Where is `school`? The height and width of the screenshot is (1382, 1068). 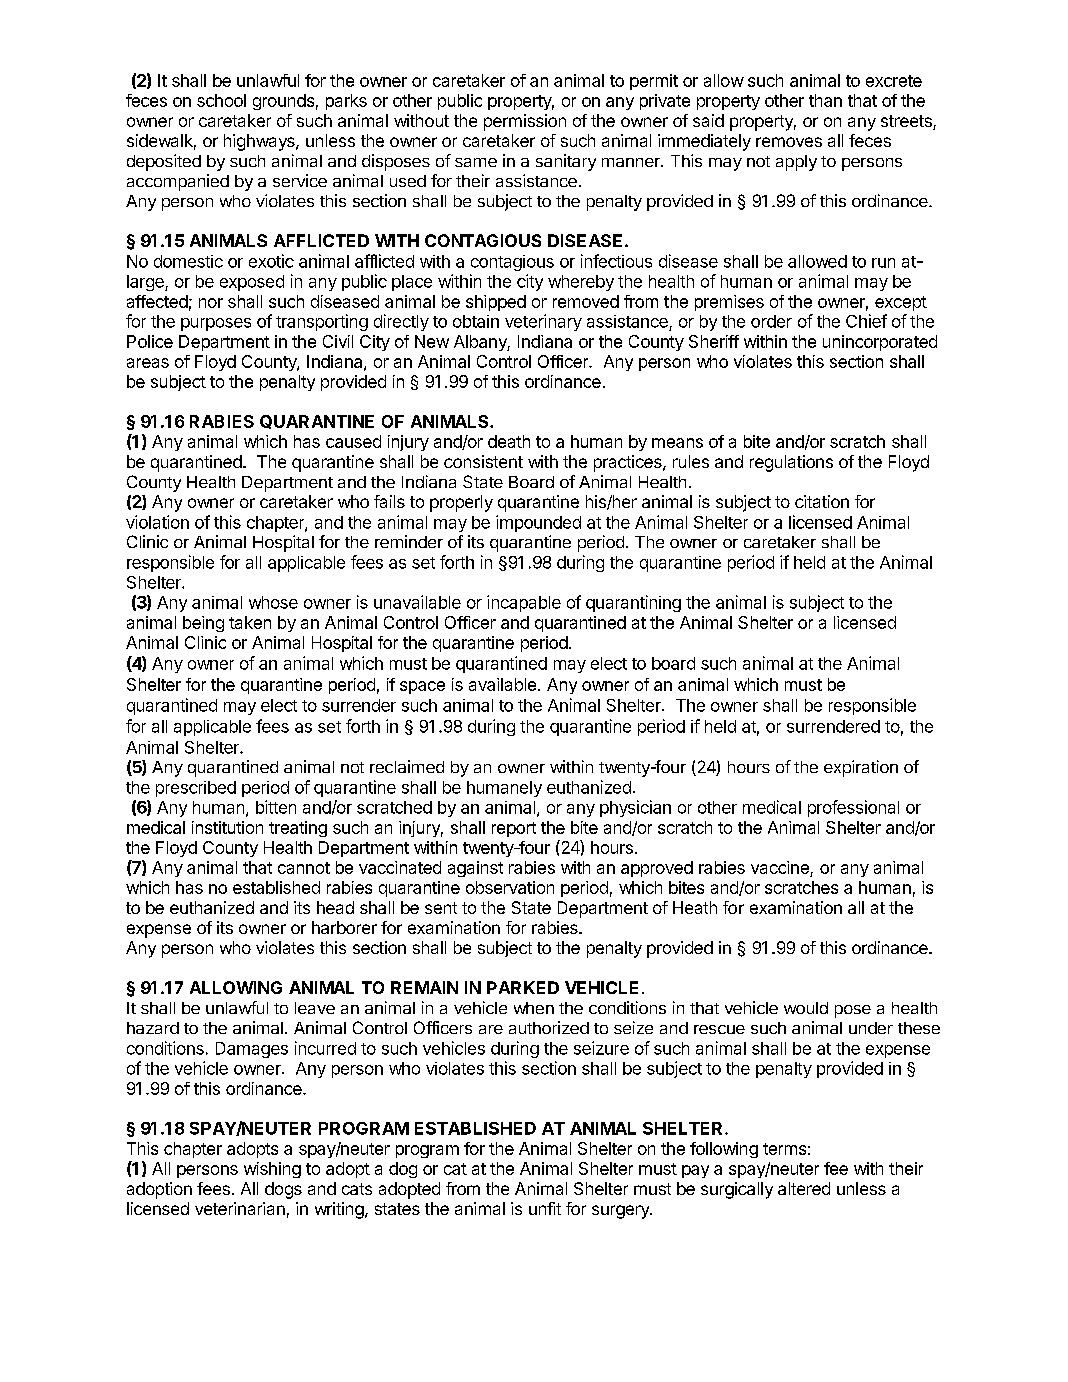 school is located at coordinates (221, 100).
